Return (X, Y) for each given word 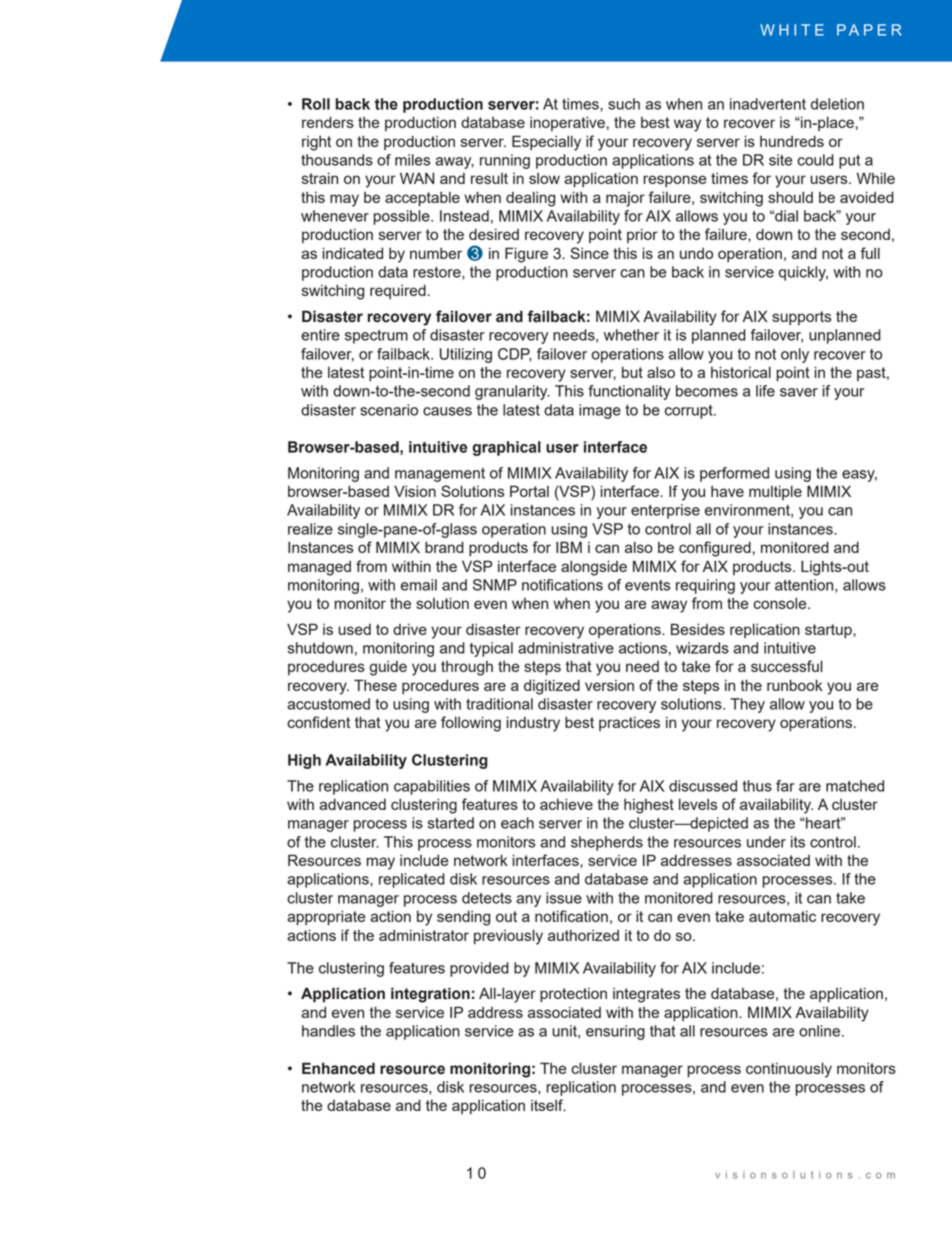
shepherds (607, 843)
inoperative (567, 123)
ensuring (615, 1032)
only (795, 355)
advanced (352, 804)
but (632, 372)
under (766, 842)
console (781, 603)
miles (412, 160)
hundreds (792, 141)
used (354, 629)
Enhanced (338, 1068)
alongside (594, 568)
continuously (789, 1070)
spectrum (376, 337)
